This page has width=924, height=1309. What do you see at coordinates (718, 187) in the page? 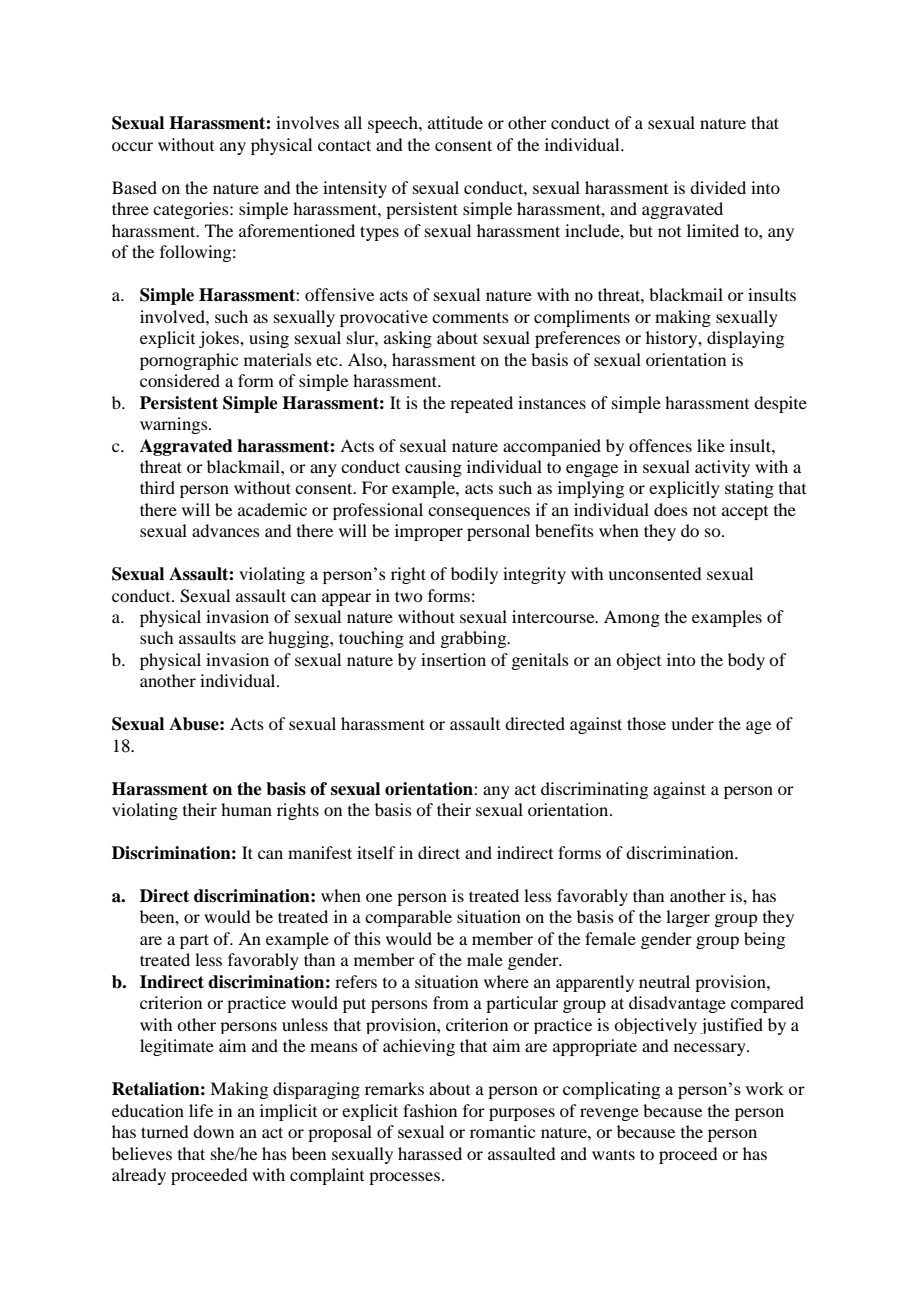
I see `divided` at bounding box center [718, 187].
